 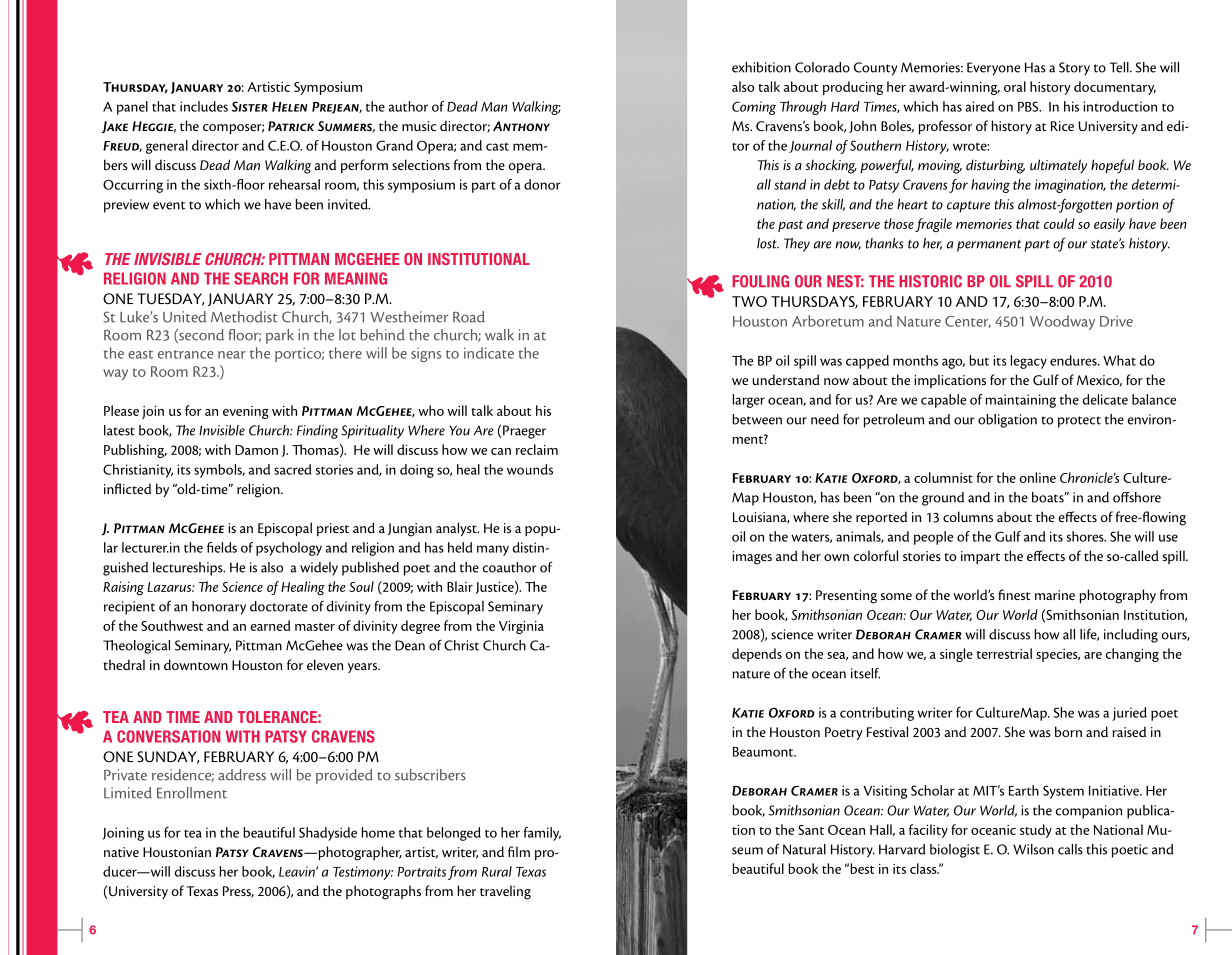 What do you see at coordinates (1028, 362) in the screenshot?
I see `legacy` at bounding box center [1028, 362].
